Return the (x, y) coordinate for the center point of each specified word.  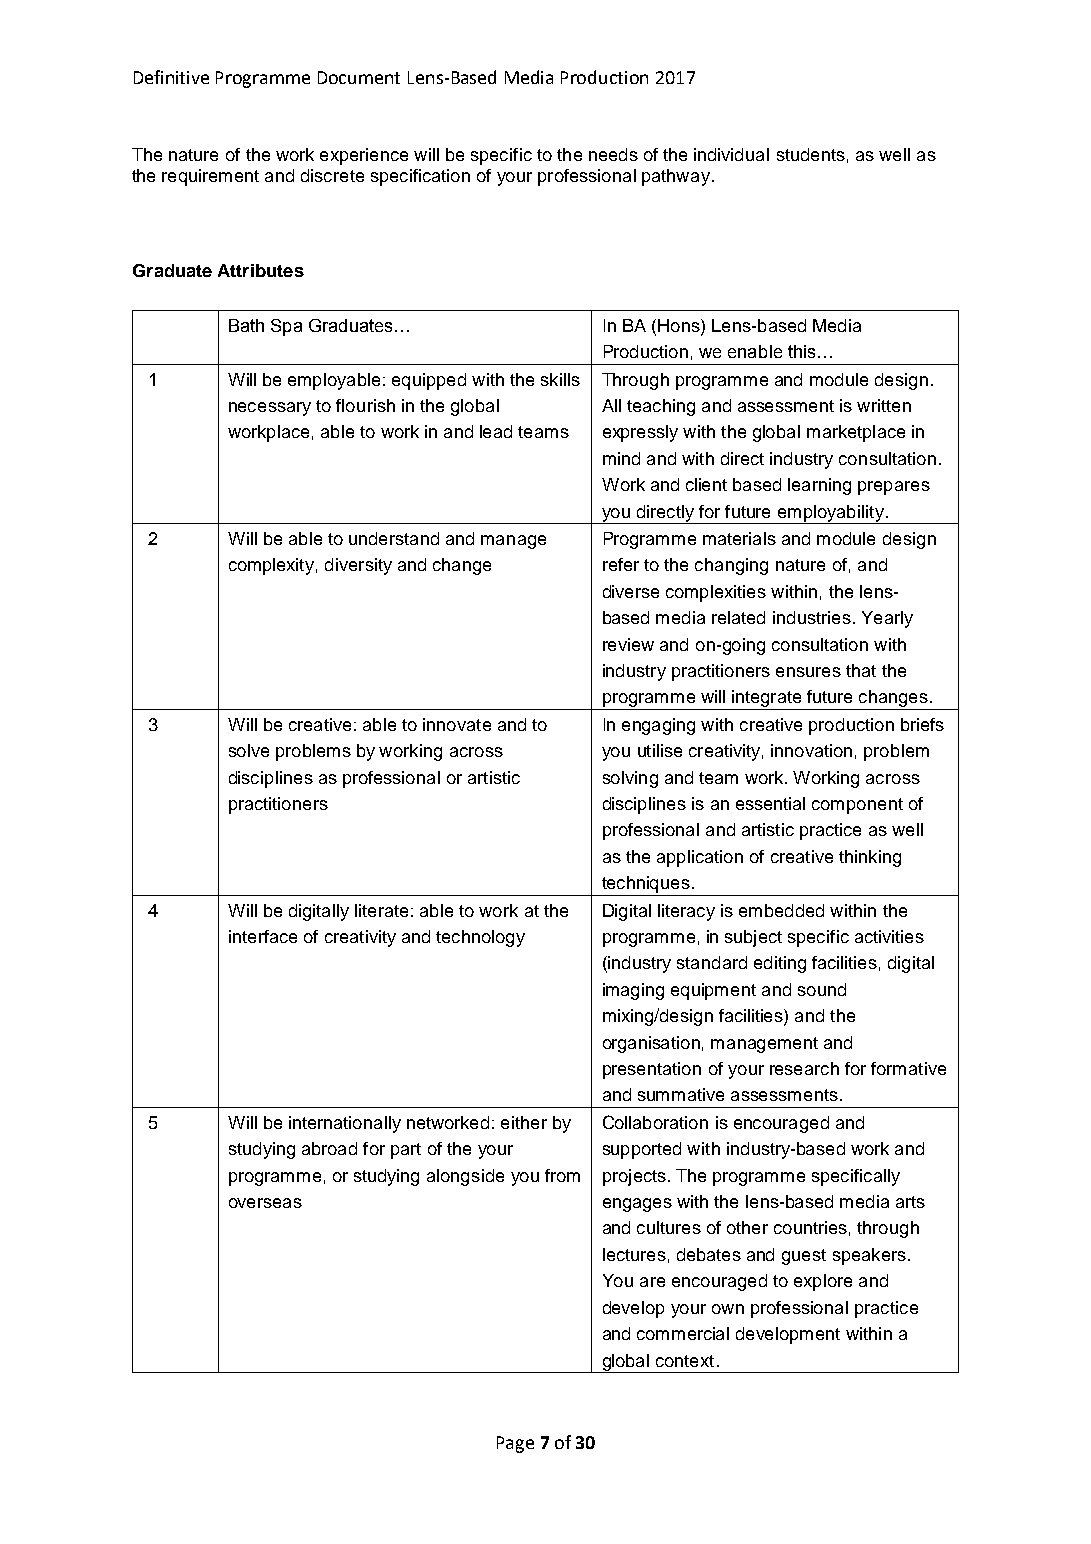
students (811, 154)
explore (823, 1282)
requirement (210, 177)
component (857, 806)
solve (249, 750)
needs (613, 154)
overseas (265, 1203)
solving (630, 779)
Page (515, 1444)
